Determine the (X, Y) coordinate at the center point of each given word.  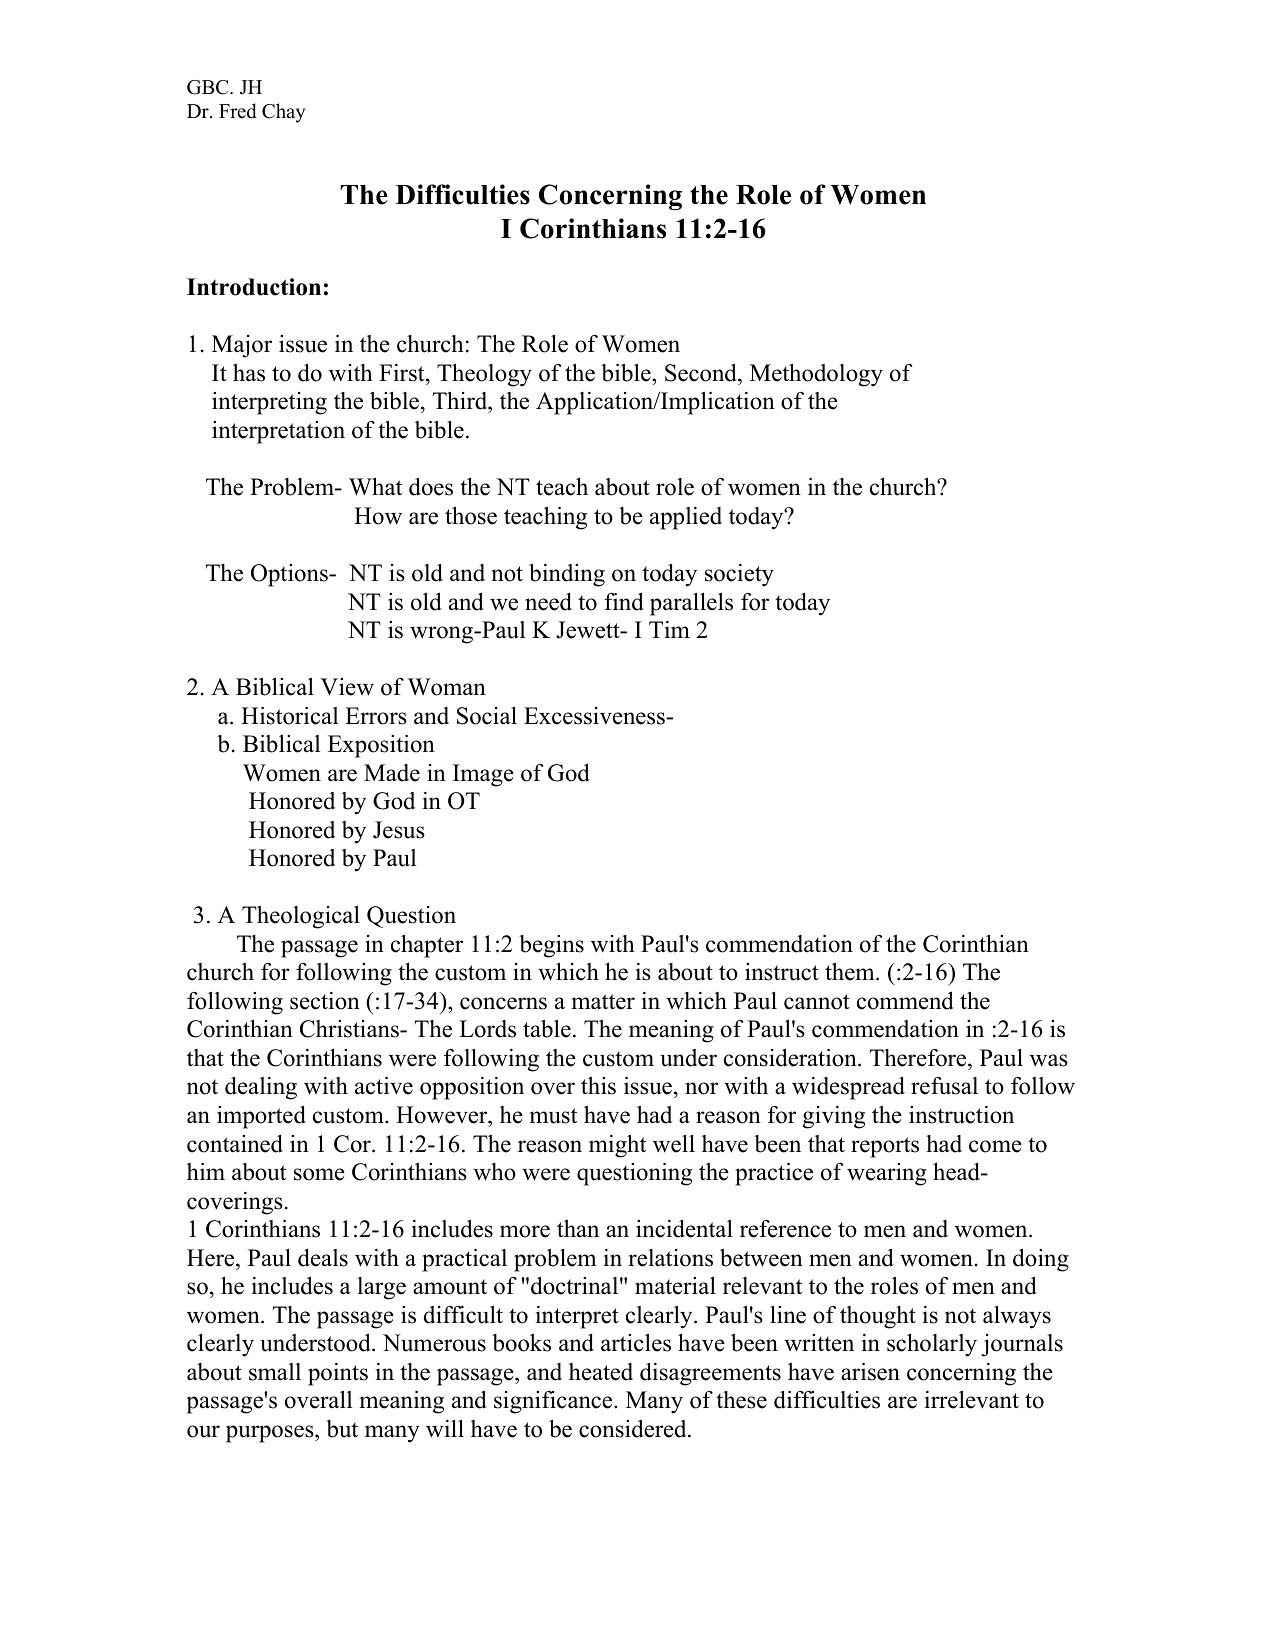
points (338, 1374)
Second (702, 374)
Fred (238, 111)
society (739, 575)
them (851, 972)
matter (603, 1002)
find (624, 602)
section (325, 1001)
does (431, 487)
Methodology (816, 375)
